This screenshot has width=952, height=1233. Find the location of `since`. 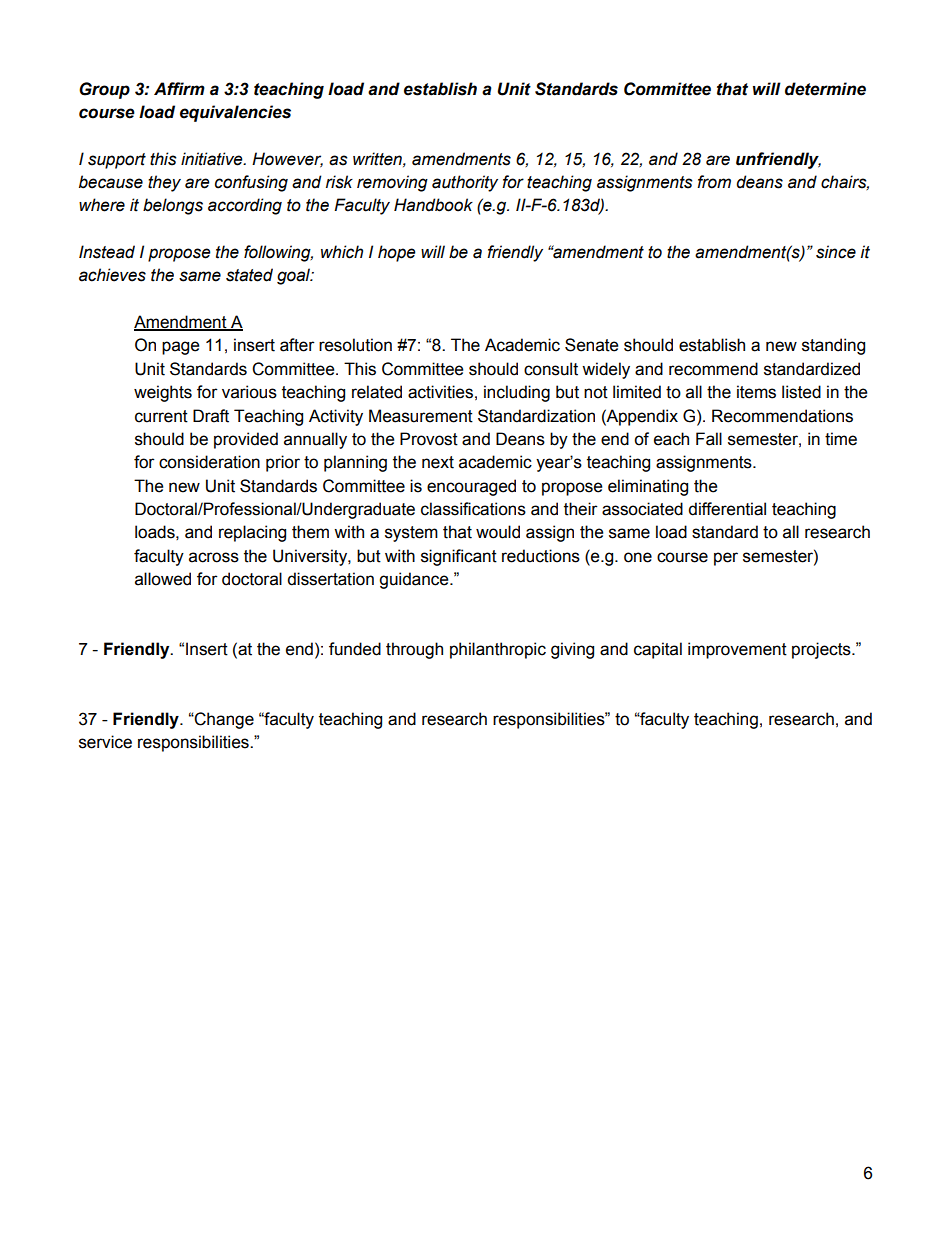

since is located at coordinates (836, 252).
